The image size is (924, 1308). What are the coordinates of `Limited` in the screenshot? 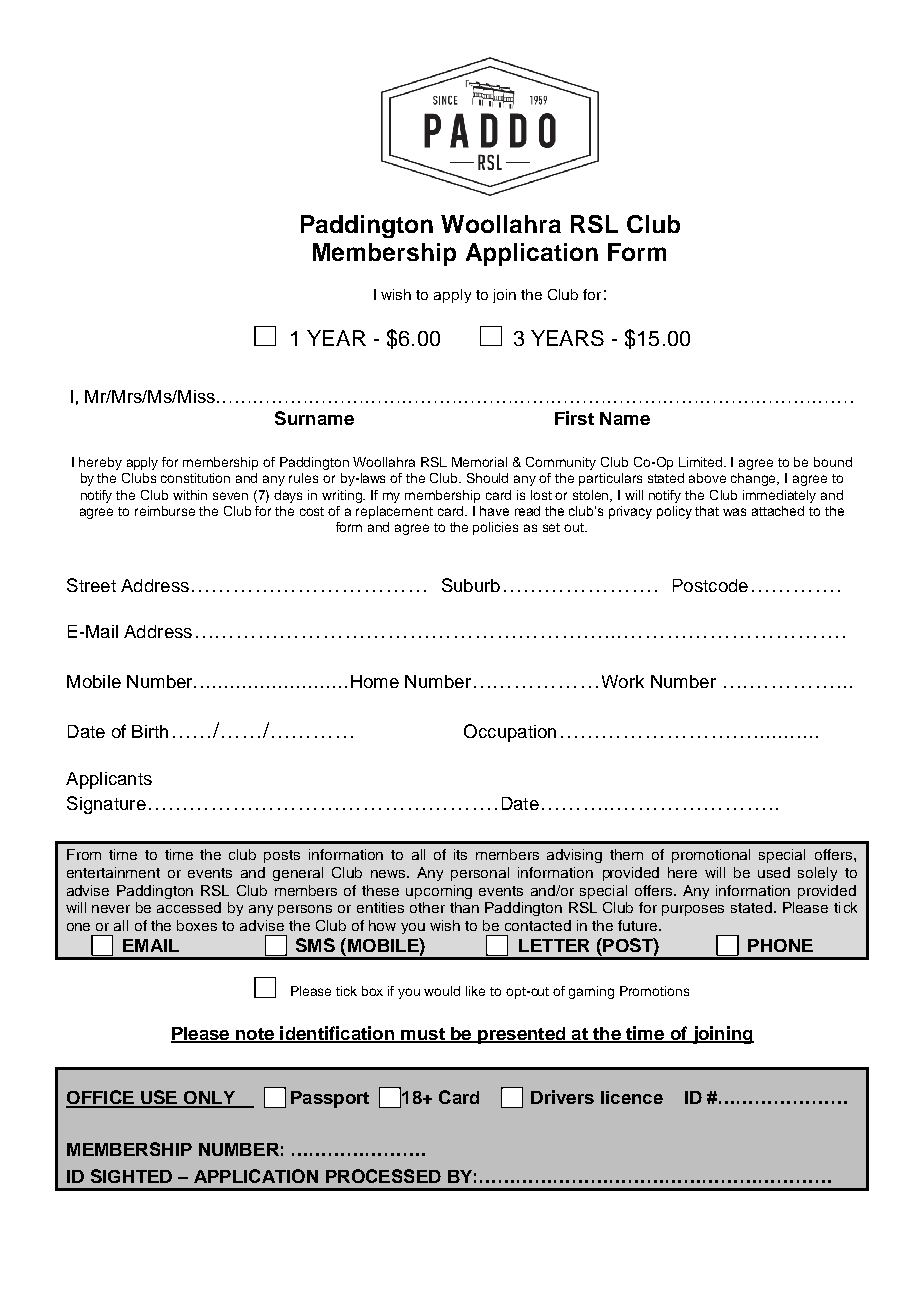 It's located at (702, 462).
